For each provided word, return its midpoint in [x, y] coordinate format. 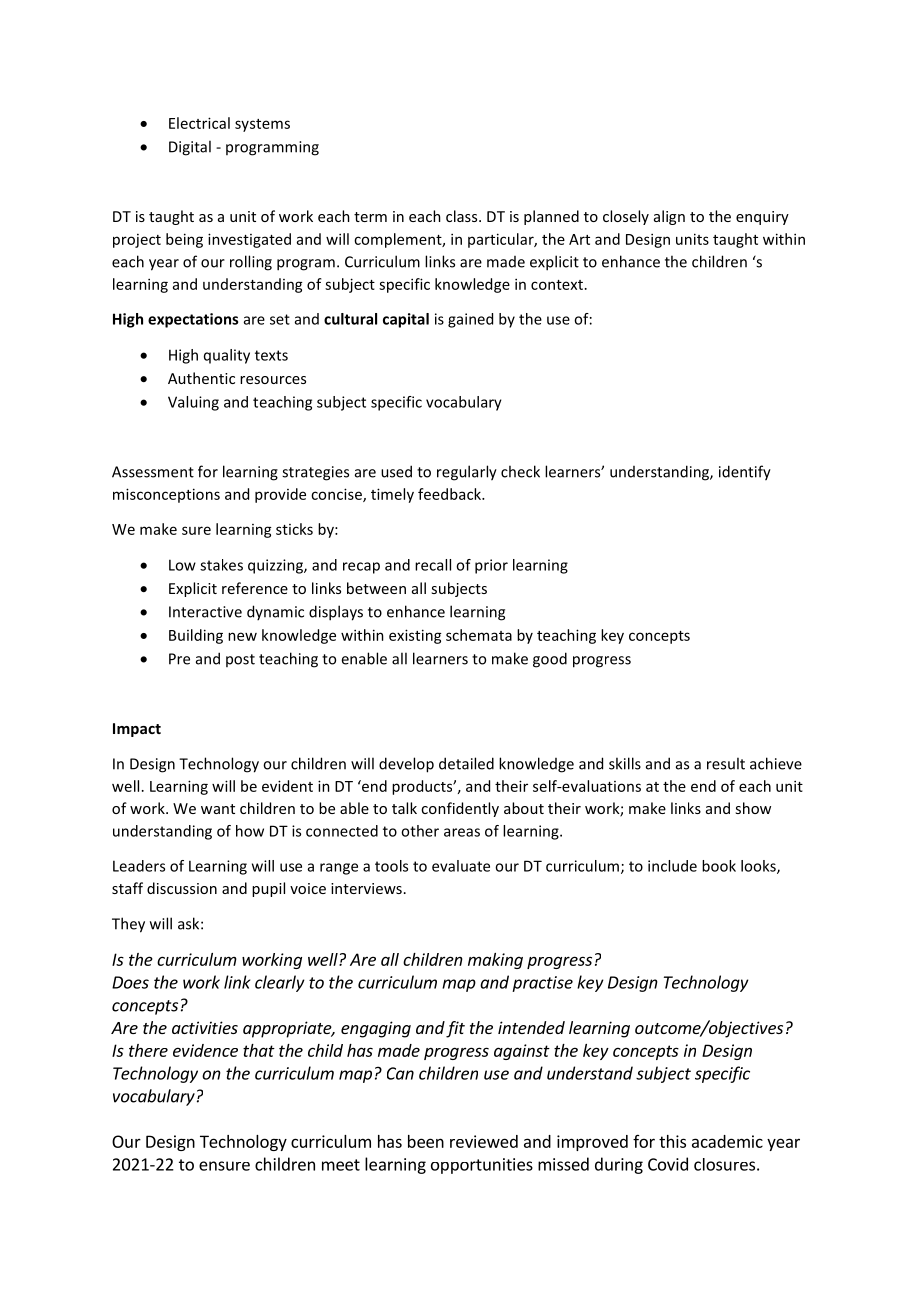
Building [196, 636]
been [426, 1141]
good [550, 660]
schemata [479, 635]
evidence [205, 1050]
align [669, 217]
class [463, 216]
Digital [190, 148]
